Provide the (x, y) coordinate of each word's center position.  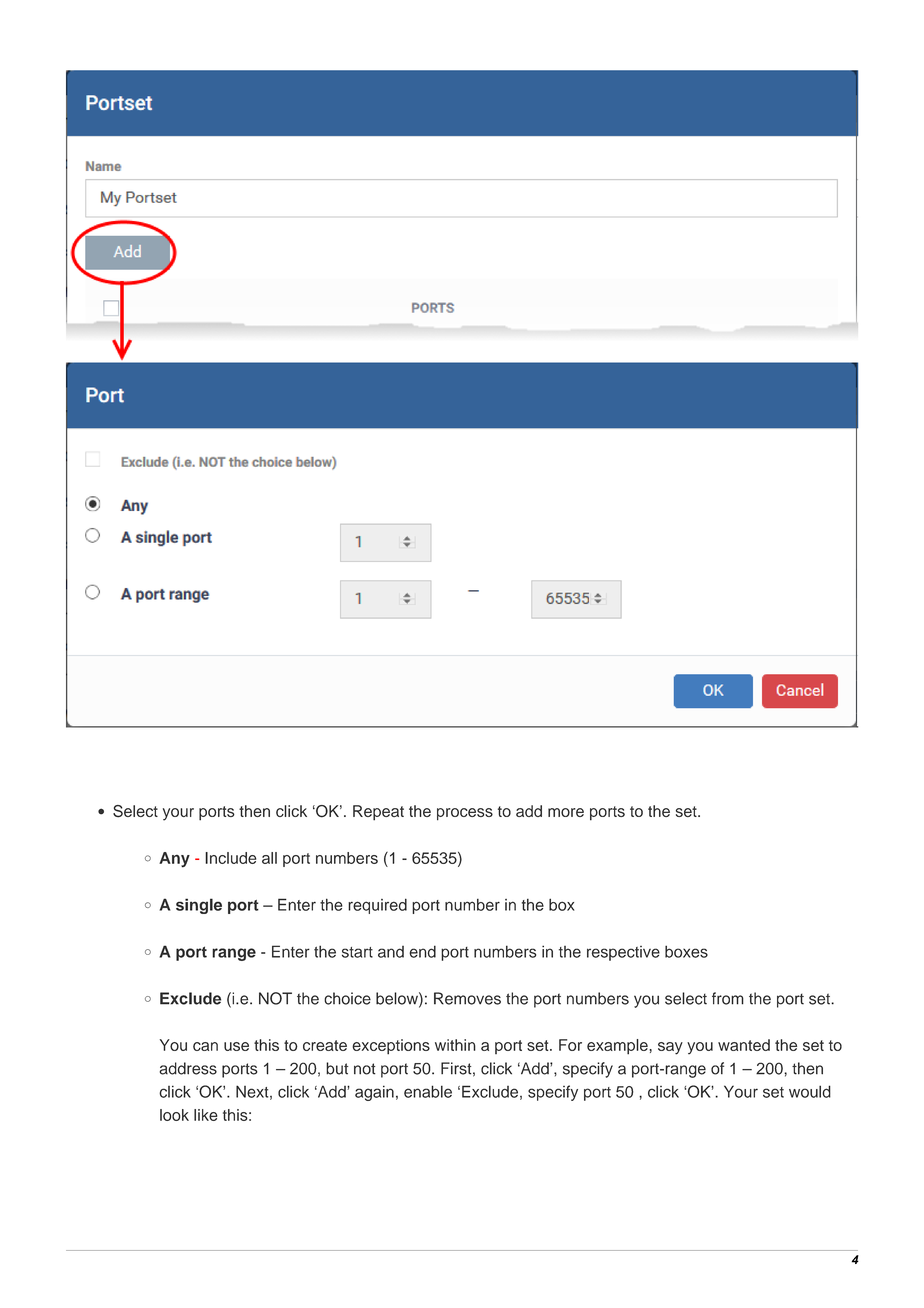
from (728, 998)
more (566, 812)
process (465, 814)
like (206, 1115)
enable (428, 1091)
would (810, 1091)
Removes (467, 998)
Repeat (378, 813)
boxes (686, 951)
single (199, 906)
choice (347, 998)
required (377, 906)
